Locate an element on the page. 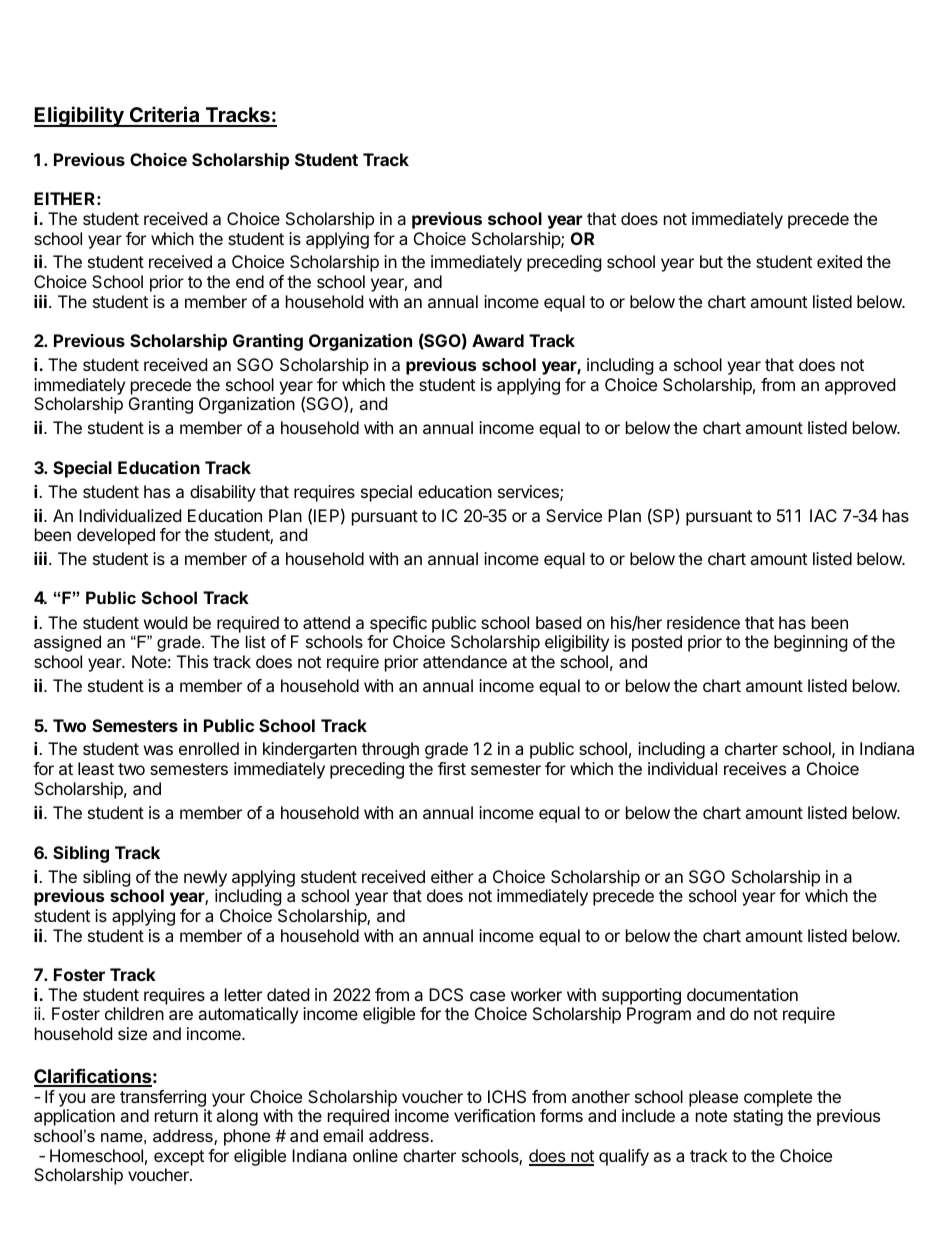  stating is located at coordinates (758, 1117).
